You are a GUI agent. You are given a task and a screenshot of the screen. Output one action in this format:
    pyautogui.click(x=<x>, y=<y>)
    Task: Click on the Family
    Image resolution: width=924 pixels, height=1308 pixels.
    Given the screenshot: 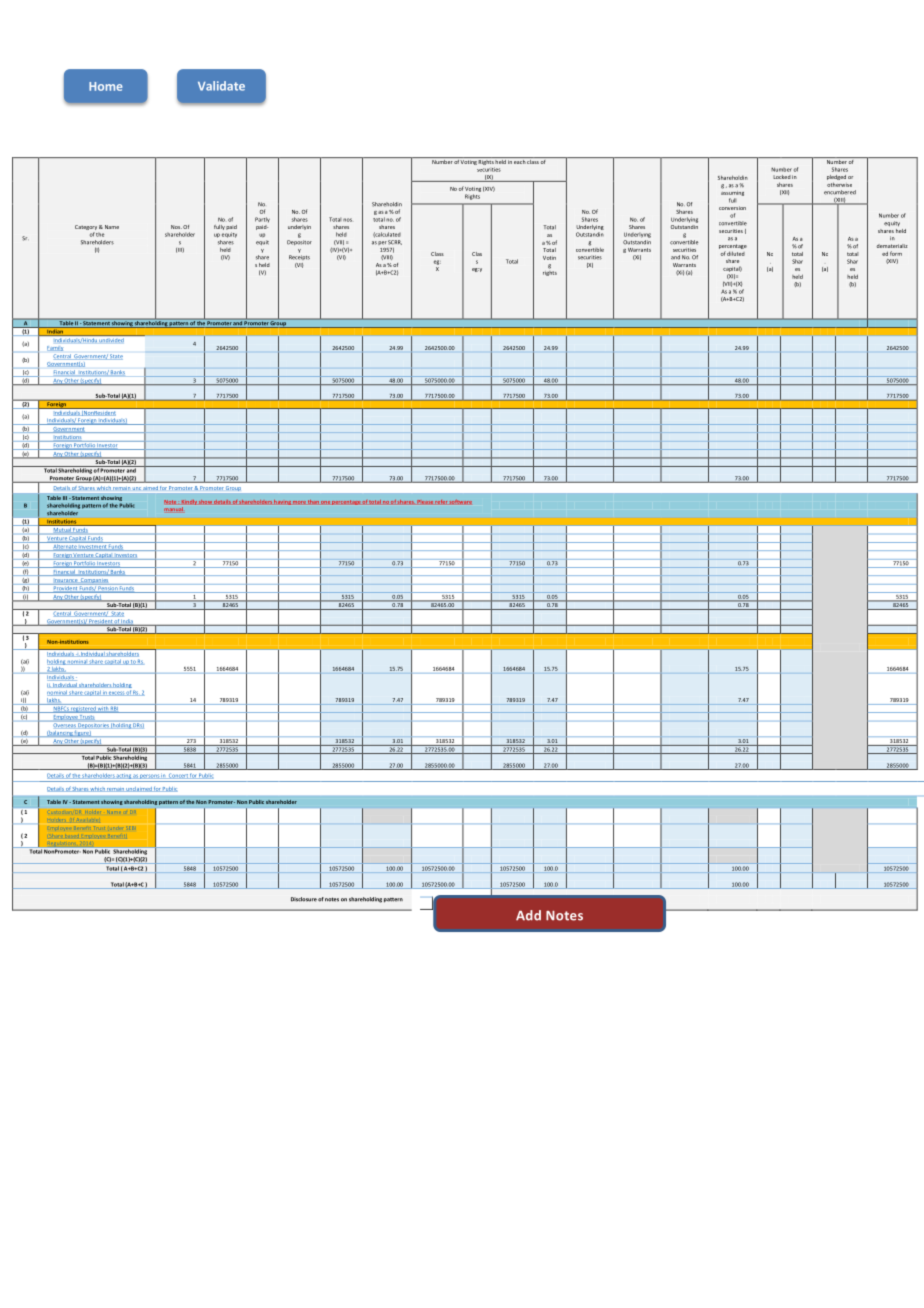 What is the action you would take?
    pyautogui.click(x=55, y=348)
